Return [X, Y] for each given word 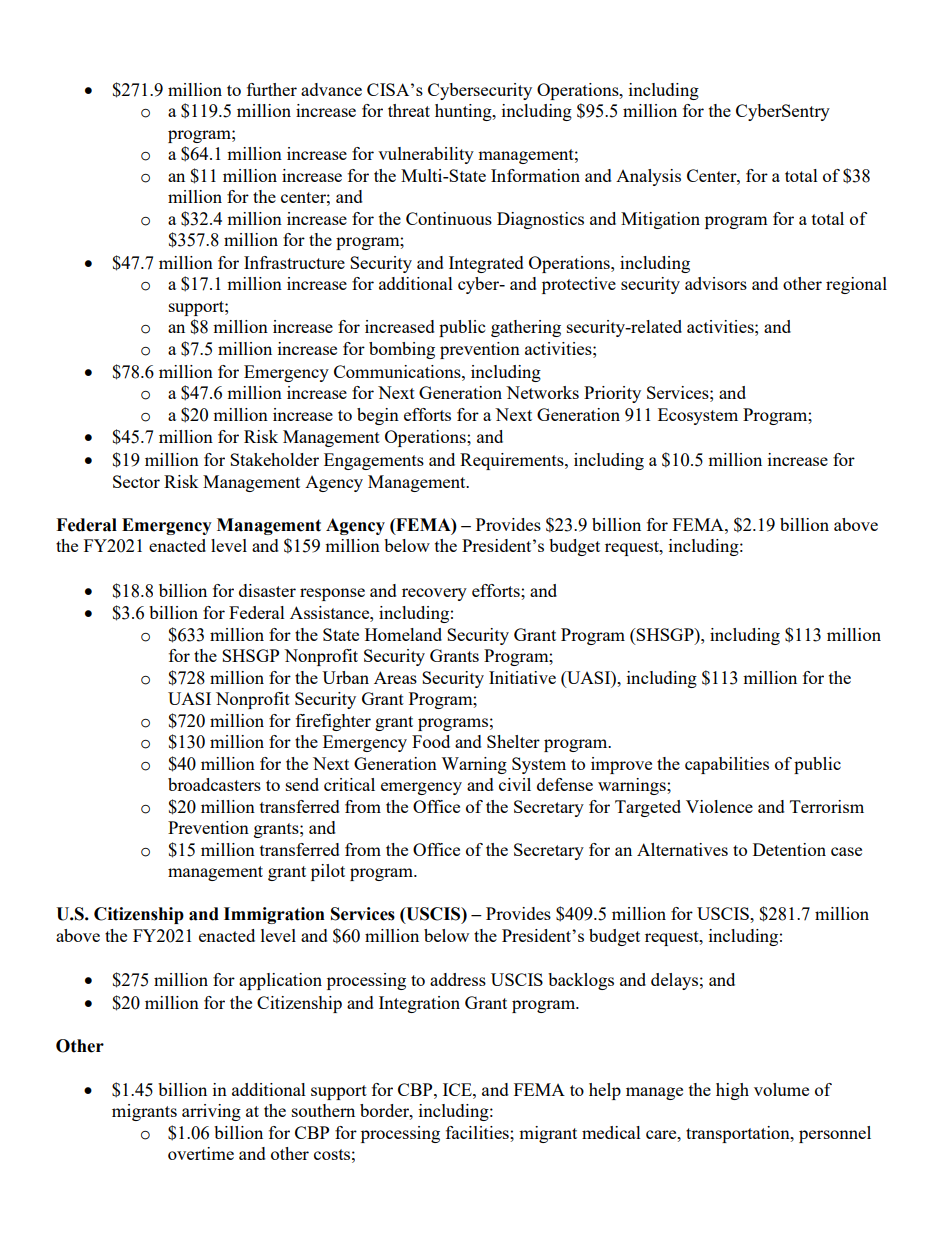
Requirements [513, 461]
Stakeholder [274, 459]
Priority [612, 394]
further [272, 89]
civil [515, 784]
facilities [478, 1132]
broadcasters [214, 784]
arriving [211, 1112]
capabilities [727, 765]
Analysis [648, 177]
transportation [739, 1134]
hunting [464, 112]
